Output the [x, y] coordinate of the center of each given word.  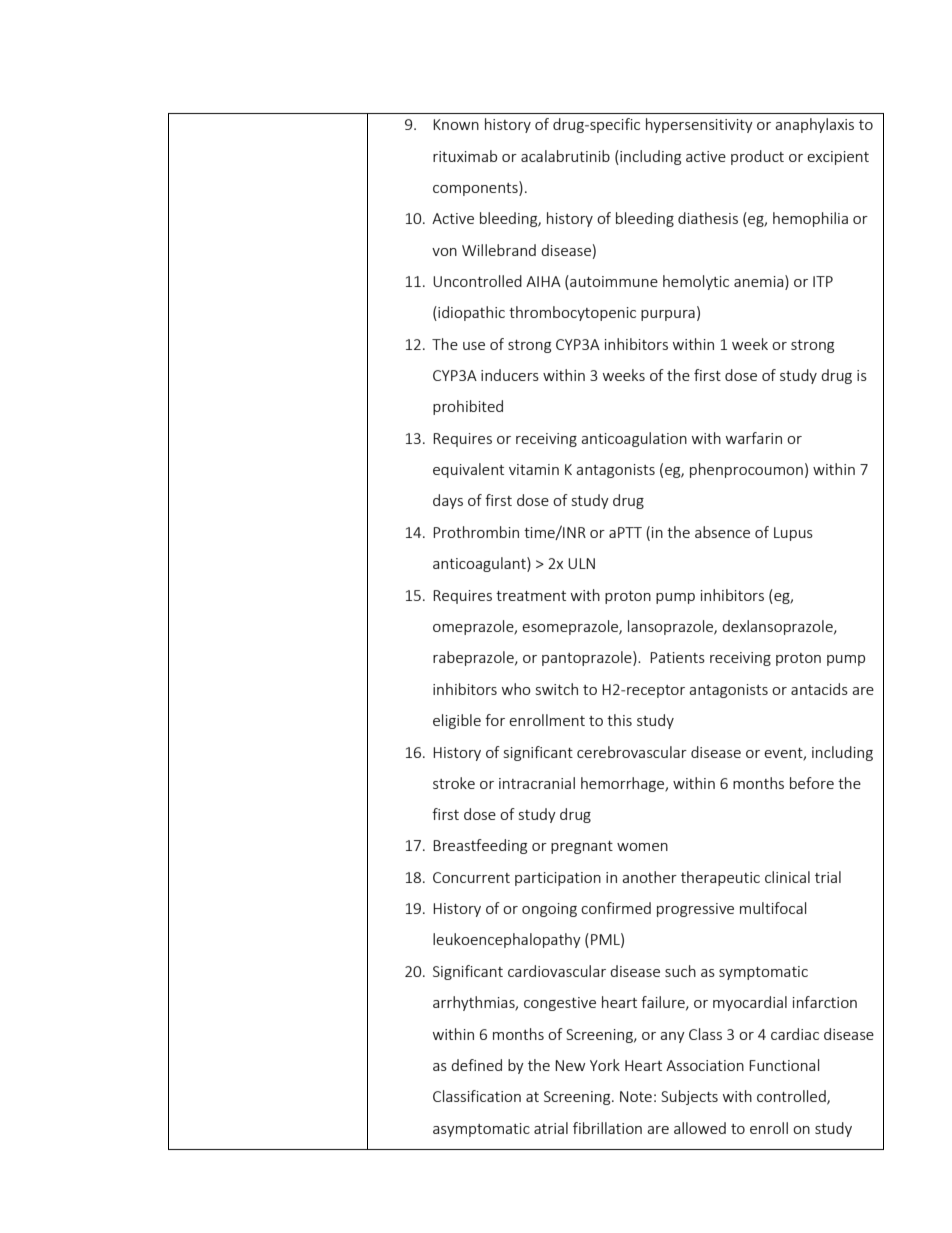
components [476, 188]
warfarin [754, 438]
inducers [510, 375]
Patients [677, 657]
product [757, 157]
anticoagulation [634, 439]
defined [476, 1065]
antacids [819, 689]
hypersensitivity [699, 125]
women [642, 847]
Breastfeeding [480, 846]
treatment [531, 596]
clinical [787, 877]
